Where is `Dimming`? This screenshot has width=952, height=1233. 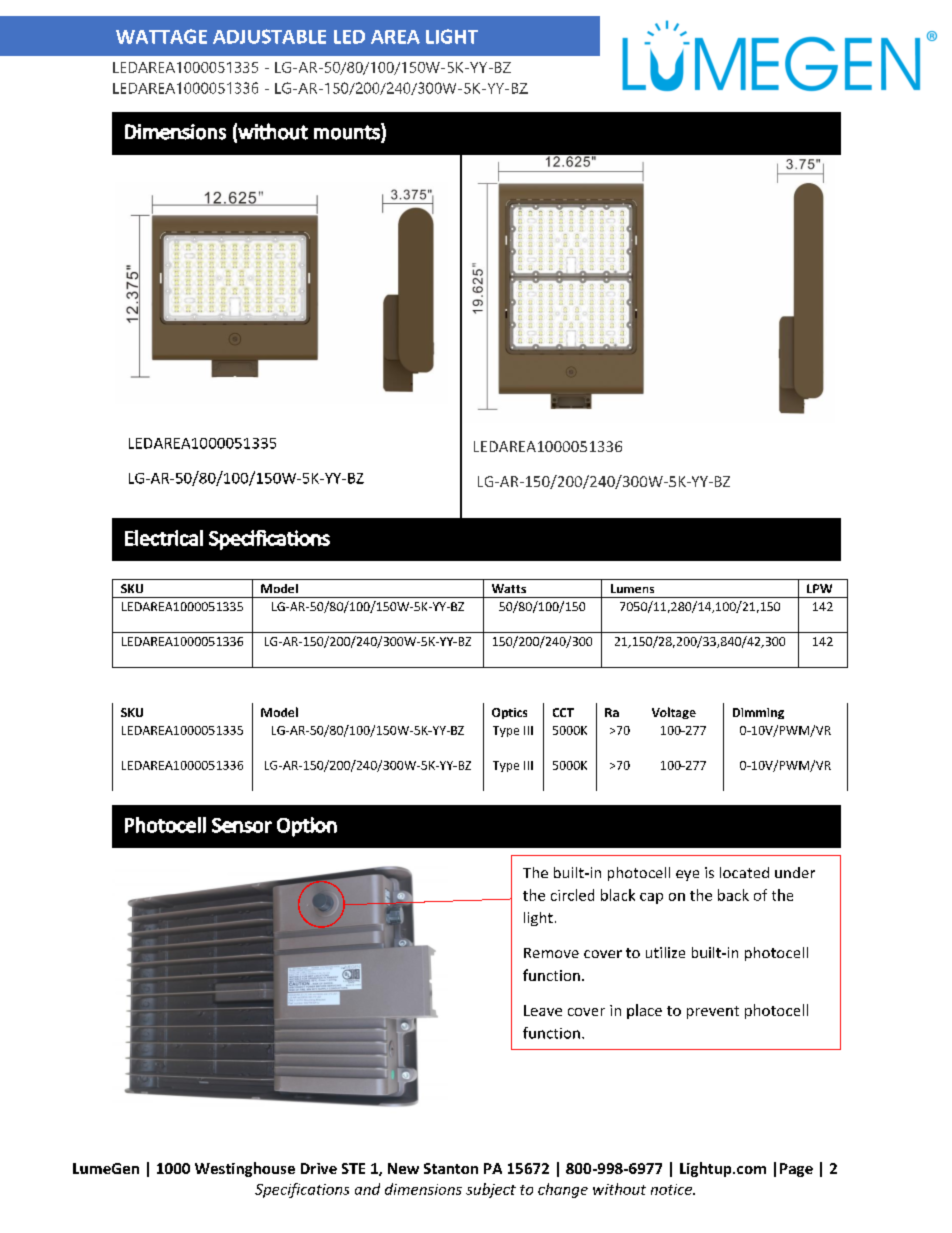 Dimming is located at coordinates (758, 713).
